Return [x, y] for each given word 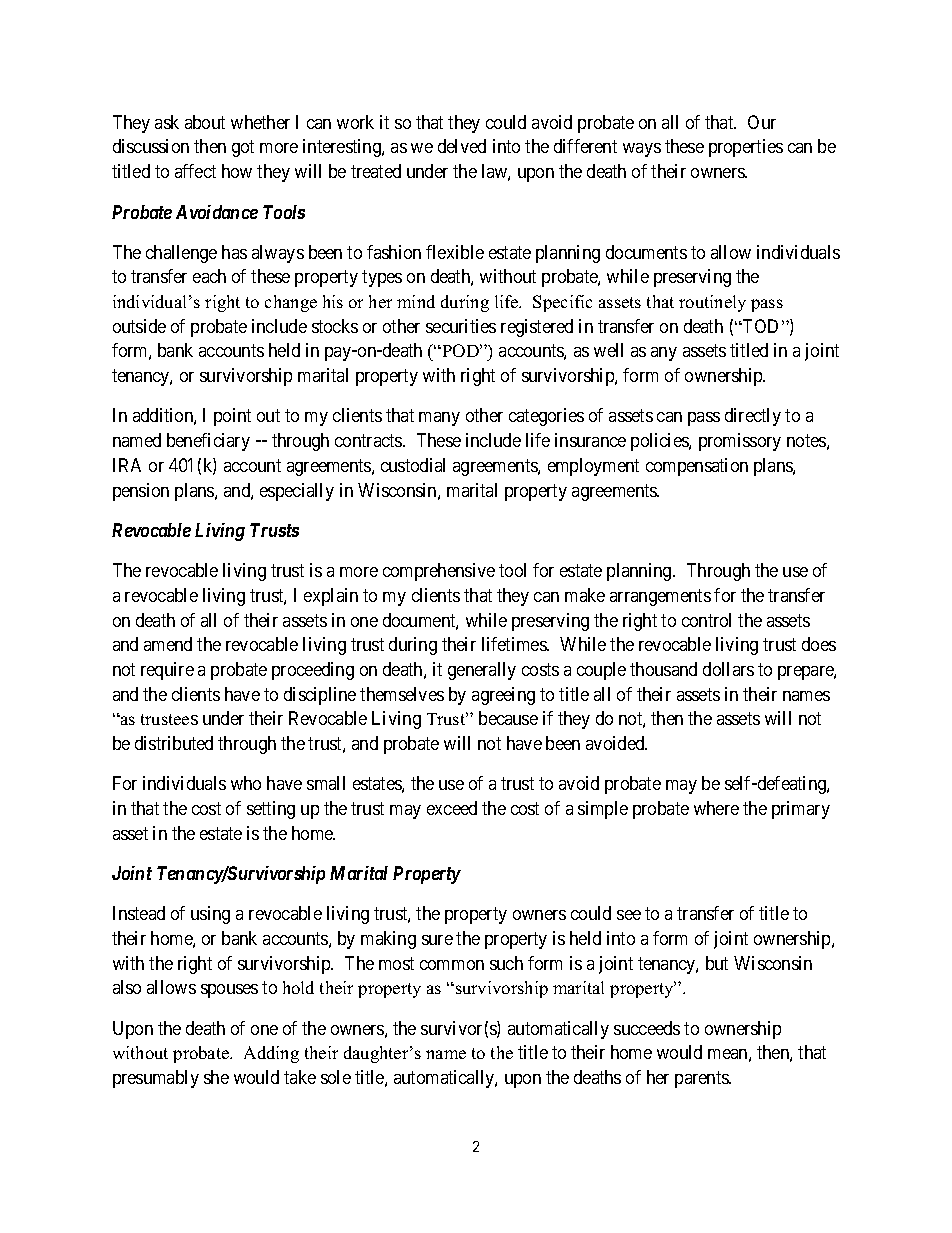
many [439, 419]
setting [271, 810]
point [232, 417]
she [216, 1077]
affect [195, 171]
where [716, 808]
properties [746, 148]
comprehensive [439, 572]
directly [753, 417]
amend [168, 644]
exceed [452, 808]
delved [462, 146]
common [452, 965]
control [706, 620]
